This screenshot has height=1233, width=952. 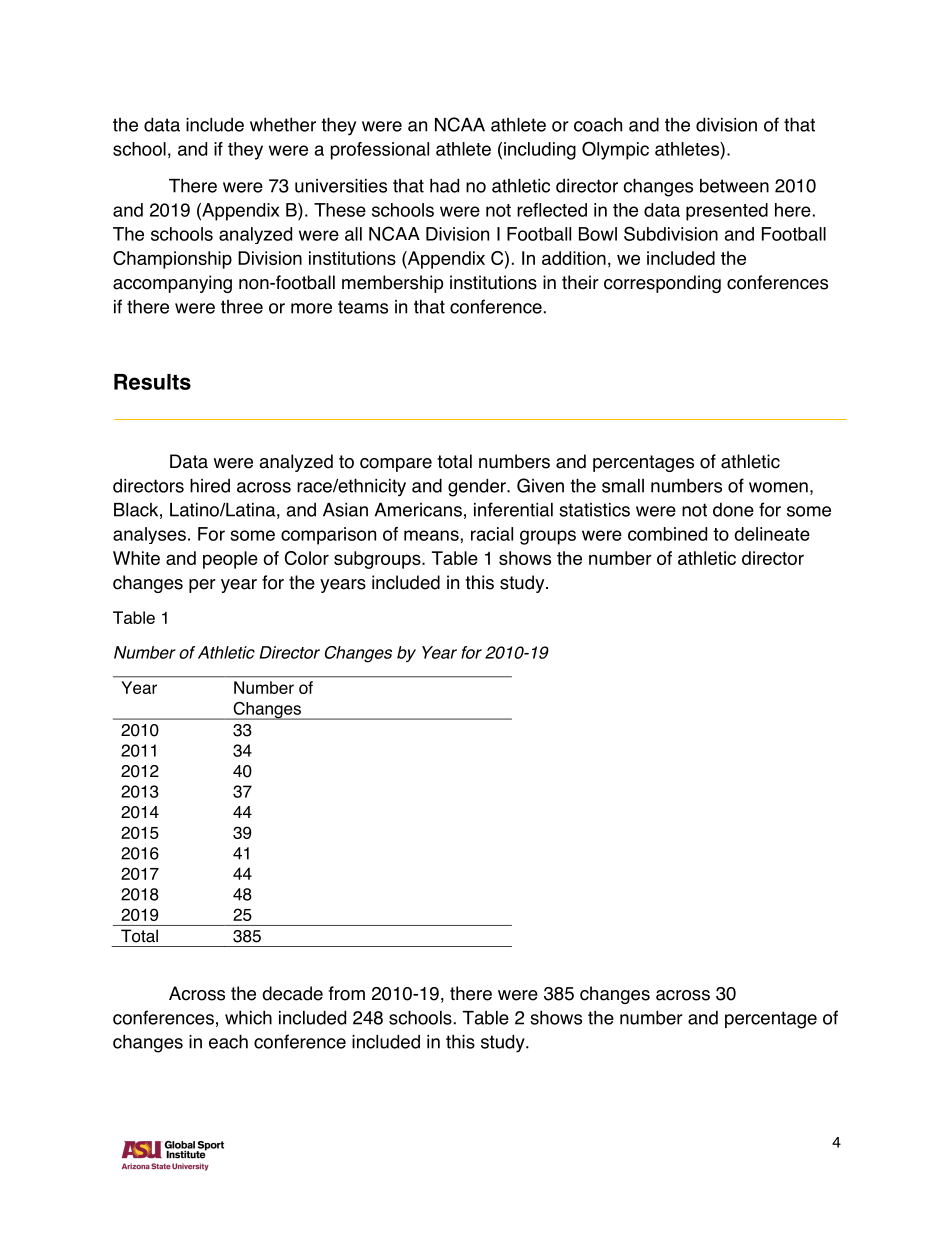 What do you see at coordinates (248, 1017) in the screenshot?
I see `which` at bounding box center [248, 1017].
